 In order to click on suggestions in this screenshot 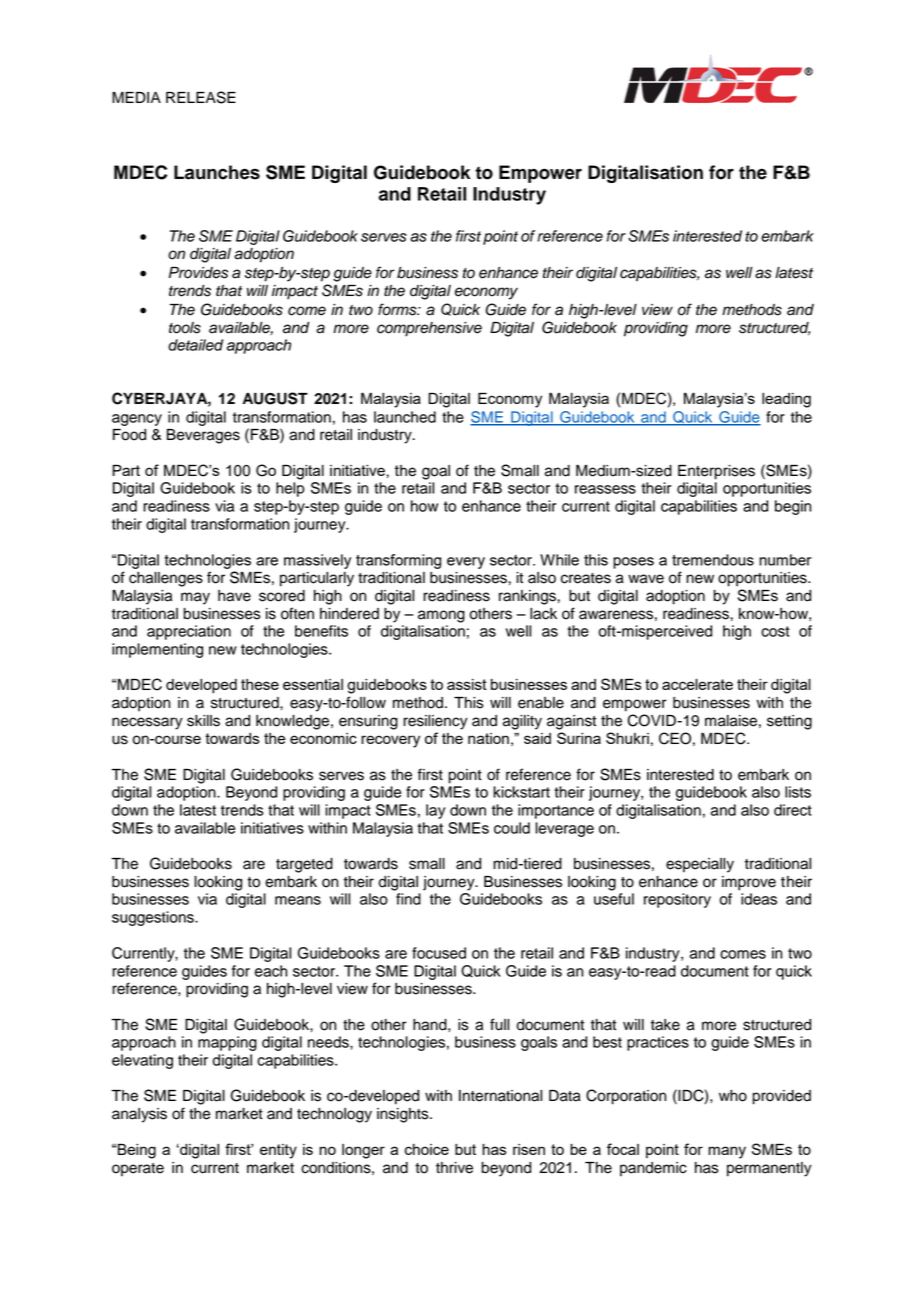, I will do `click(154, 918)`.
